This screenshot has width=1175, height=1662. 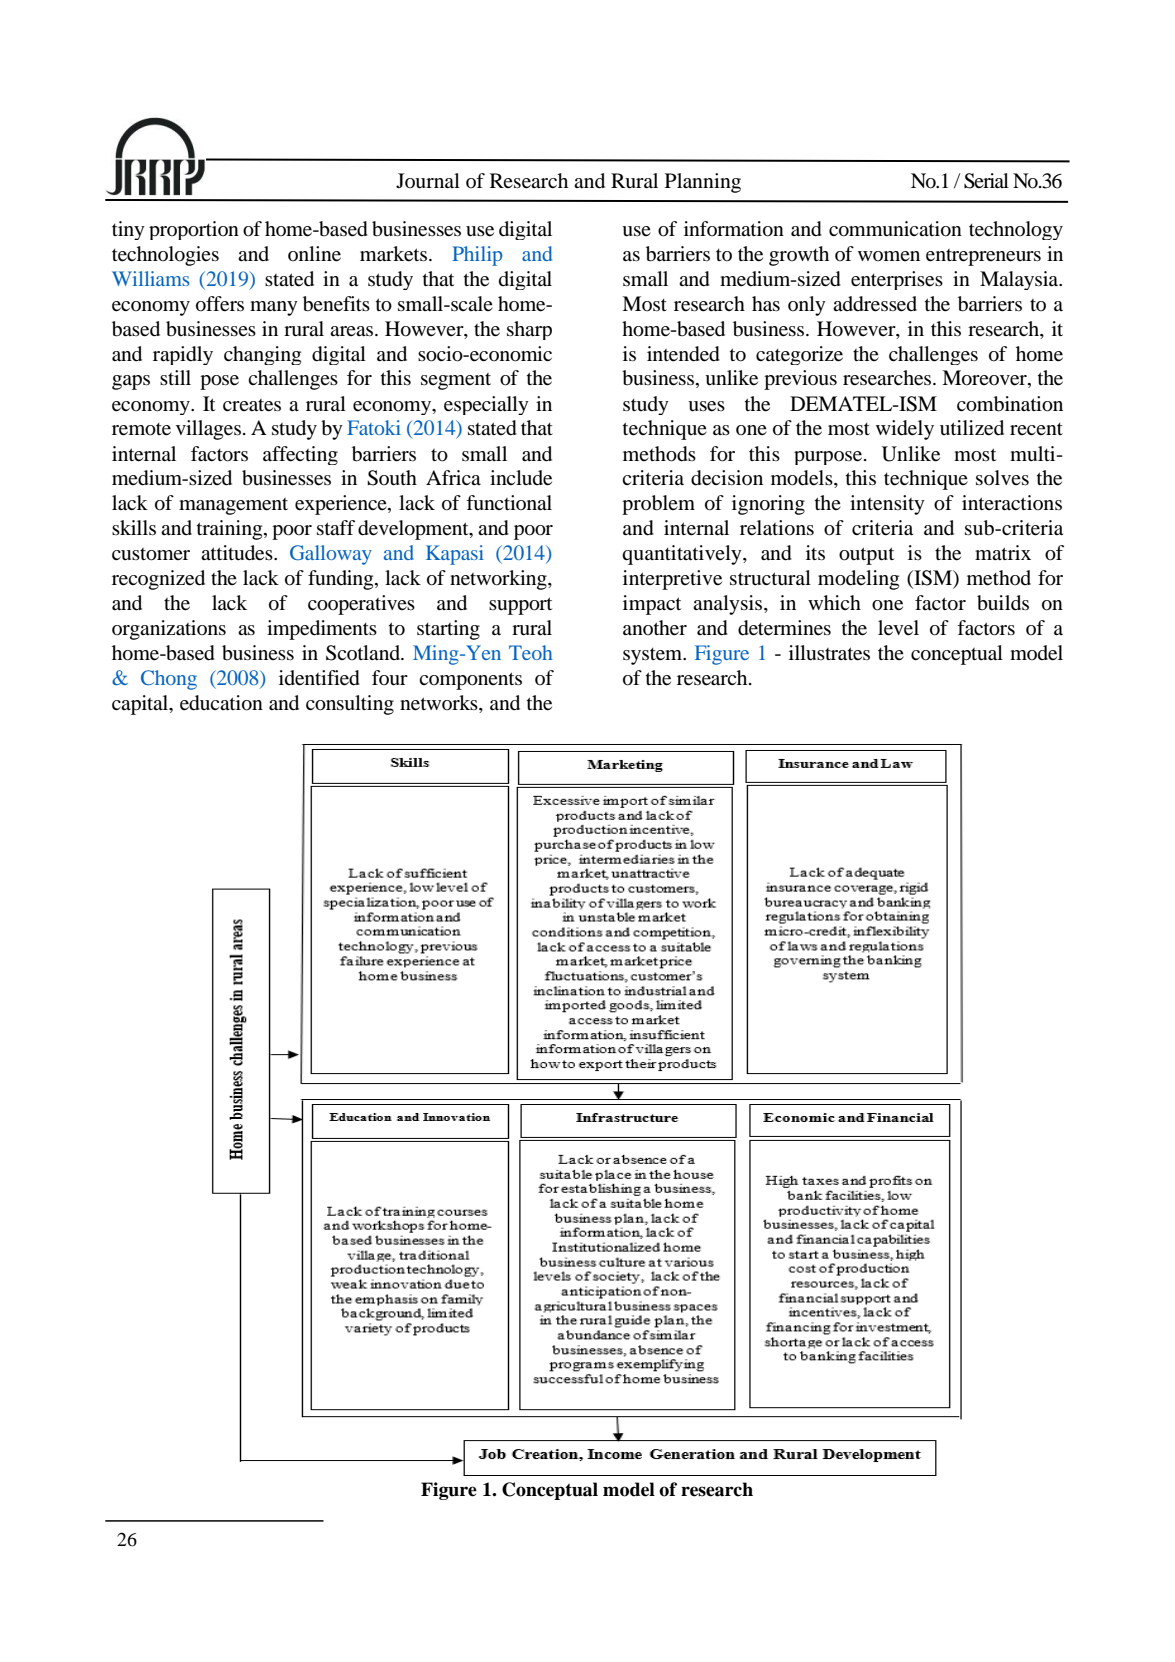 What do you see at coordinates (274, 308) in the screenshot?
I see `many` at bounding box center [274, 308].
